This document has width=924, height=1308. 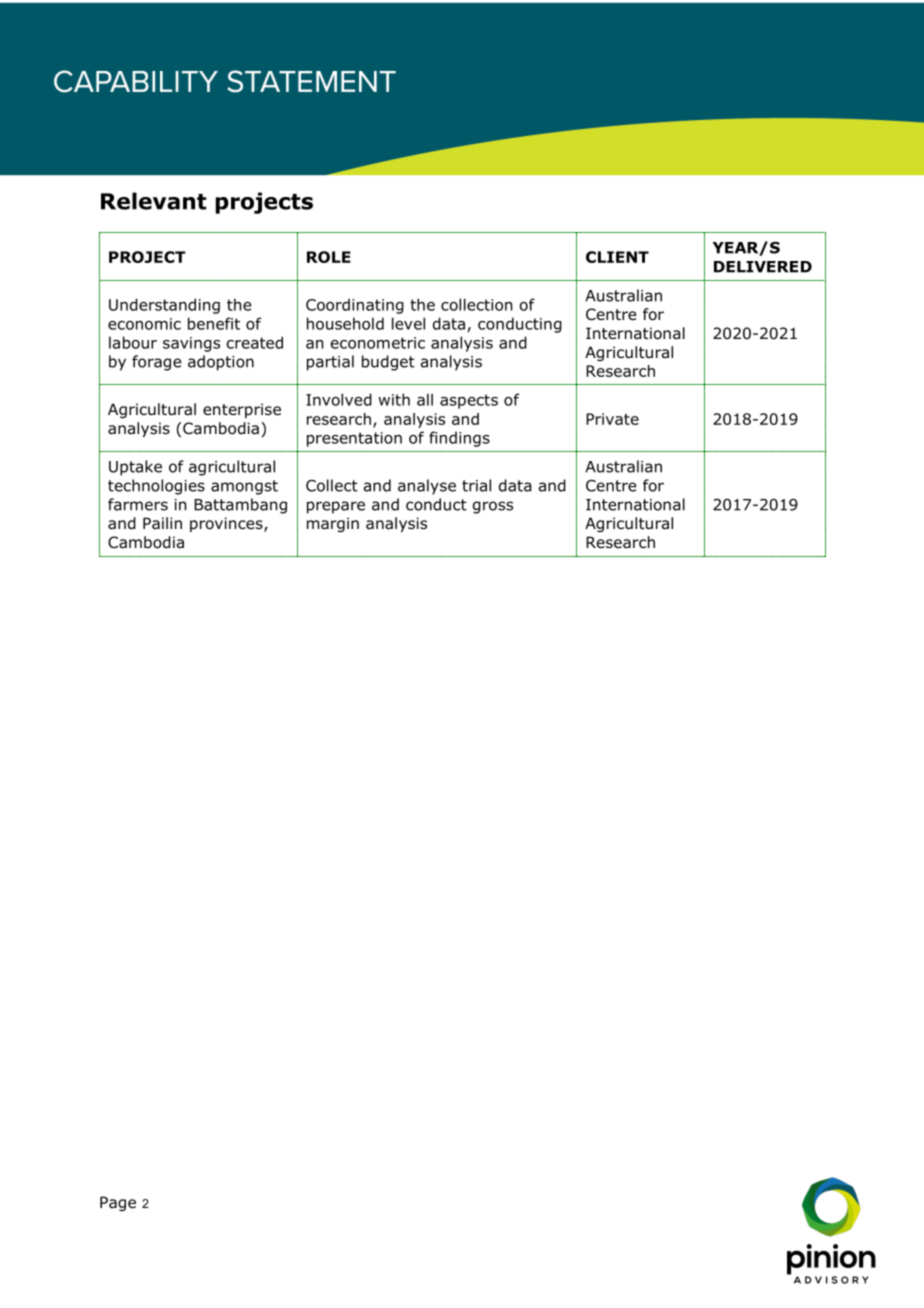 I want to click on margin, so click(x=333, y=524).
